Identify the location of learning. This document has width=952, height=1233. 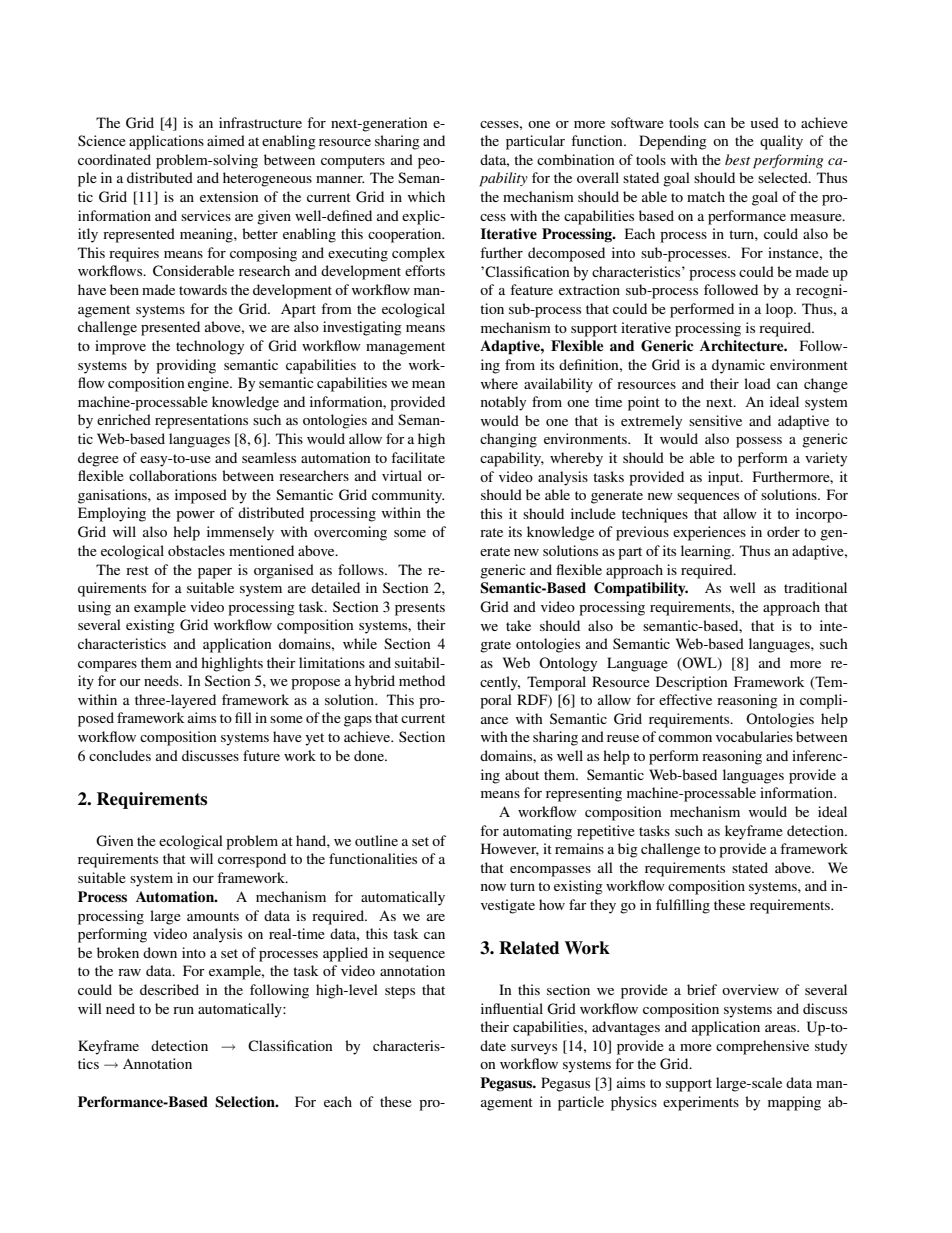
(707, 552).
